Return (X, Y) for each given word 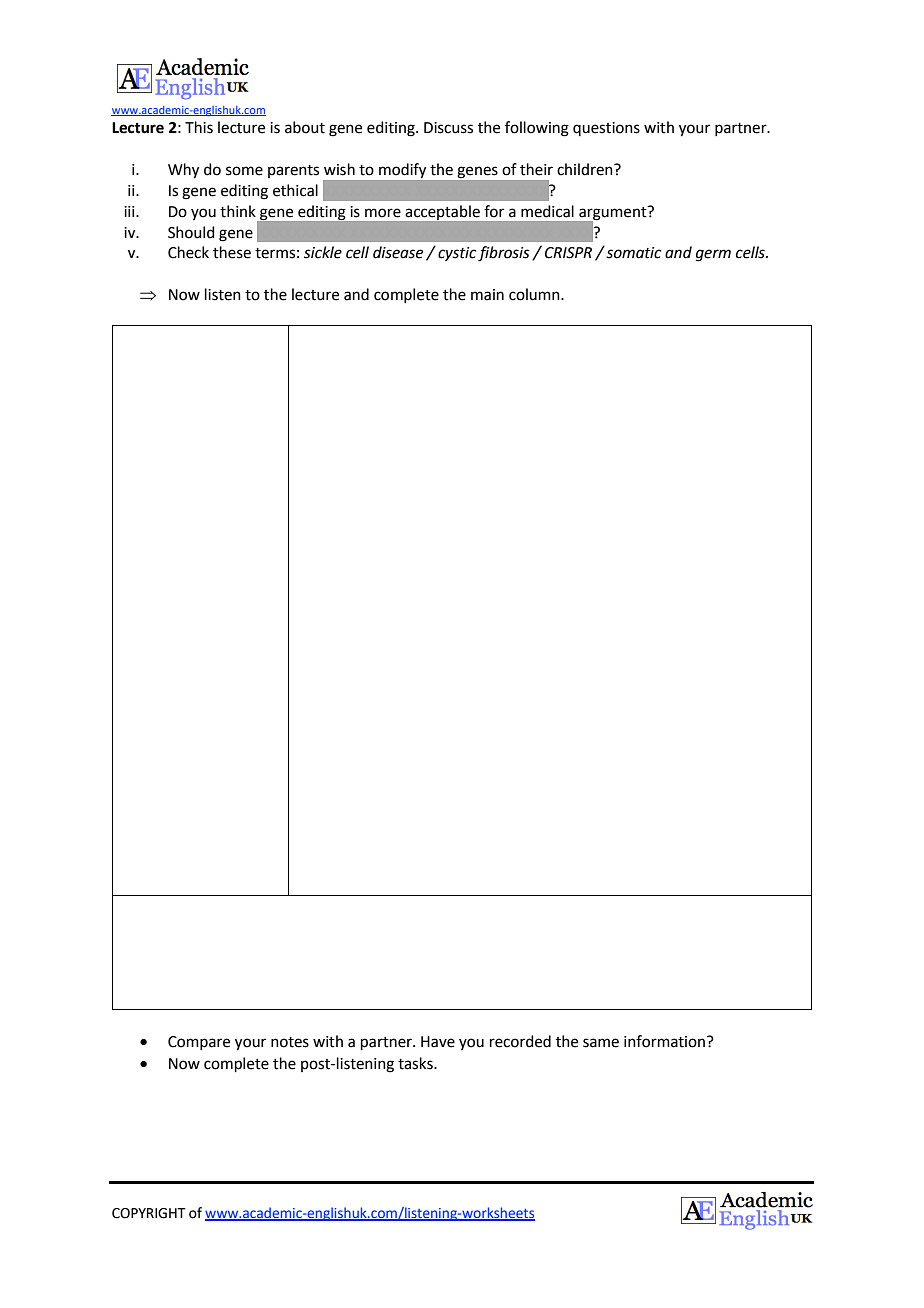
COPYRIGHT (149, 1213)
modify (402, 170)
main (487, 295)
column (535, 294)
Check (188, 252)
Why (183, 171)
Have (438, 1042)
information (664, 1041)
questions (606, 129)
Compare (199, 1043)
